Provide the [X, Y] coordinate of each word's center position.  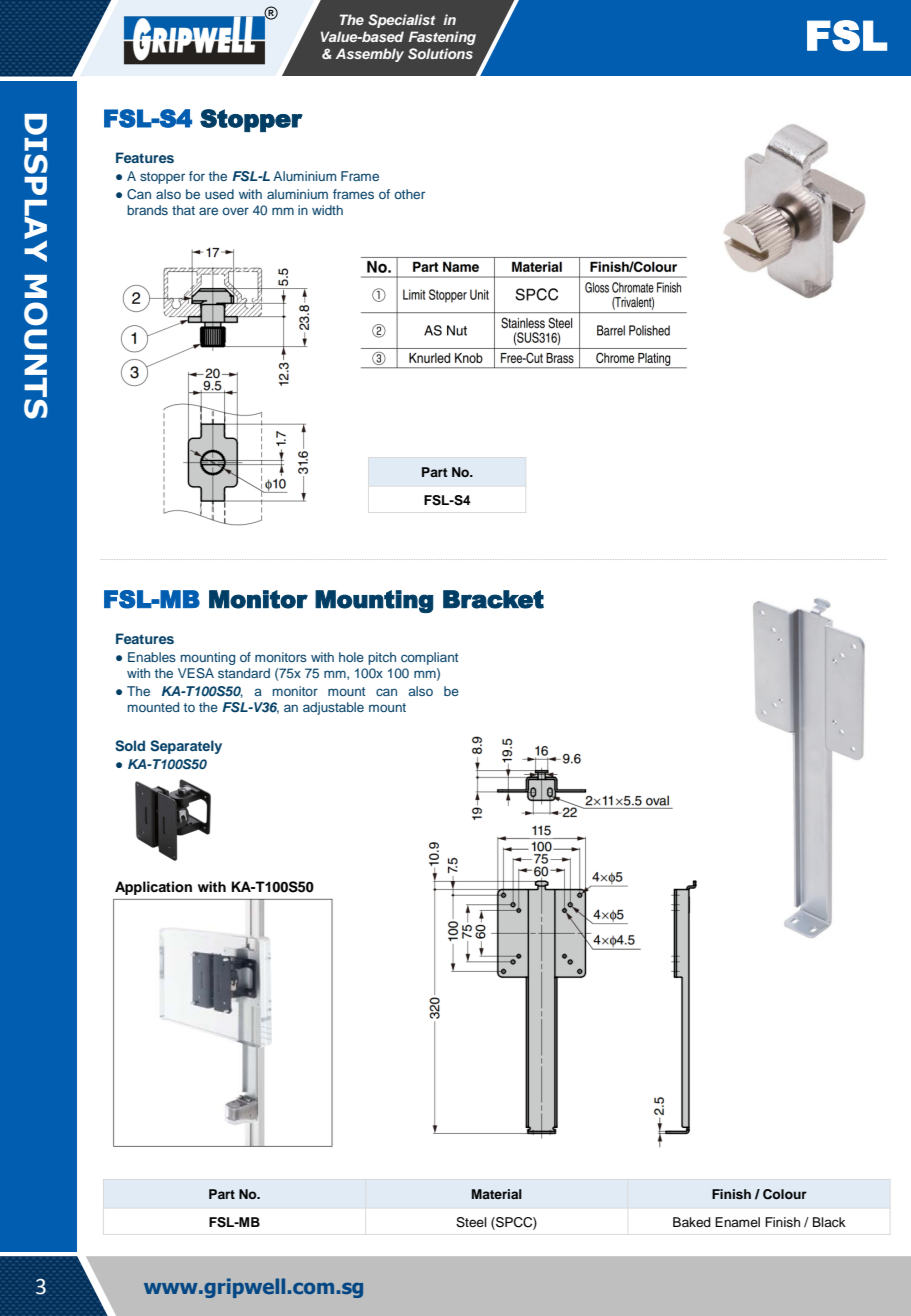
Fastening [442, 38]
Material [497, 1194]
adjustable [333, 708]
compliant [429, 658]
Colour [785, 1194]
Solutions [440, 54]
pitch [382, 658]
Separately [186, 747]
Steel [471, 1222]
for [197, 176]
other [409, 194]
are [208, 211]
